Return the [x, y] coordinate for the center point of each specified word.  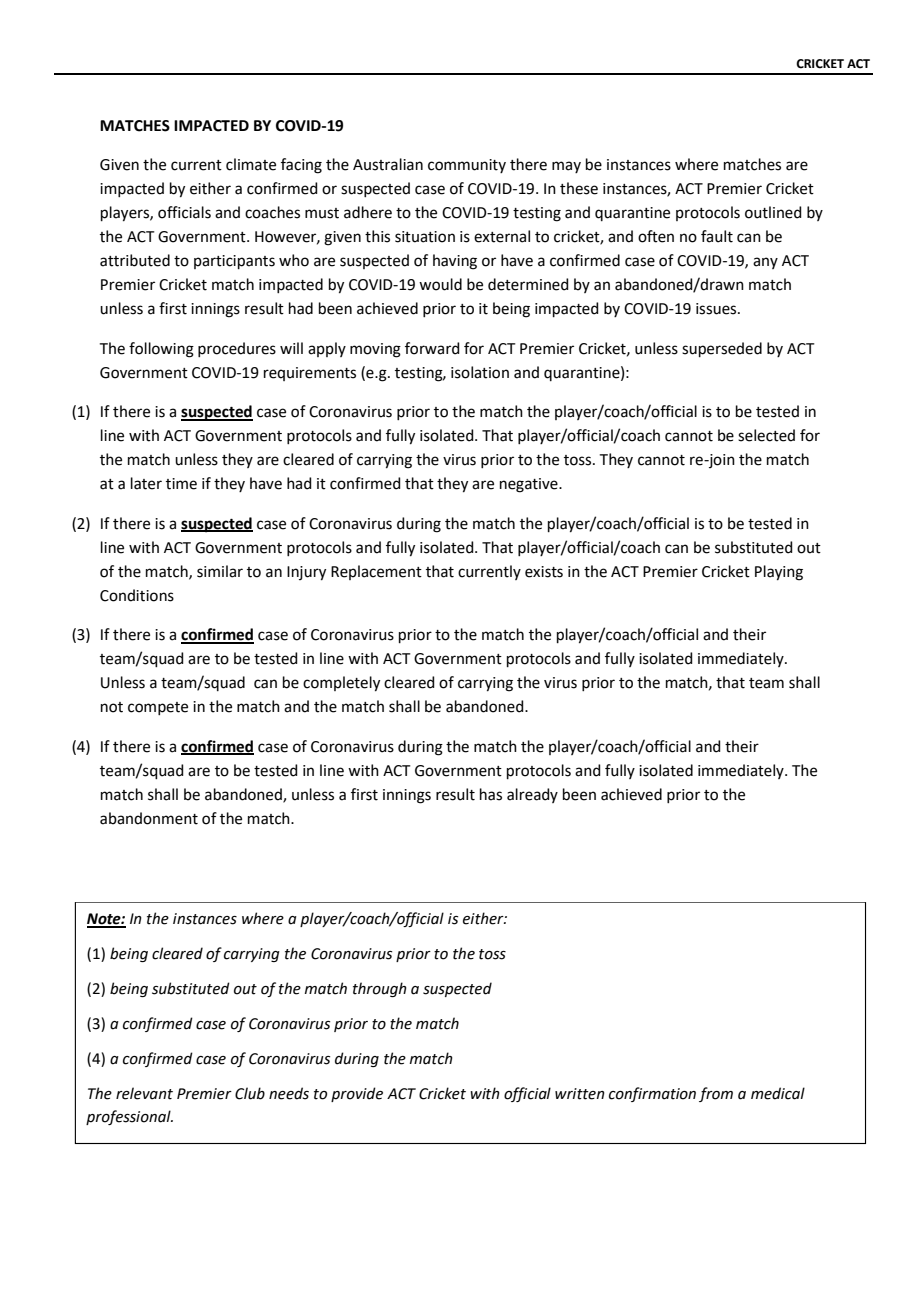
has [491, 794]
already [532, 795]
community [467, 166]
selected [766, 435]
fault [717, 236]
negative [530, 485]
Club [250, 1093]
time [181, 484]
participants [234, 262]
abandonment [149, 818]
